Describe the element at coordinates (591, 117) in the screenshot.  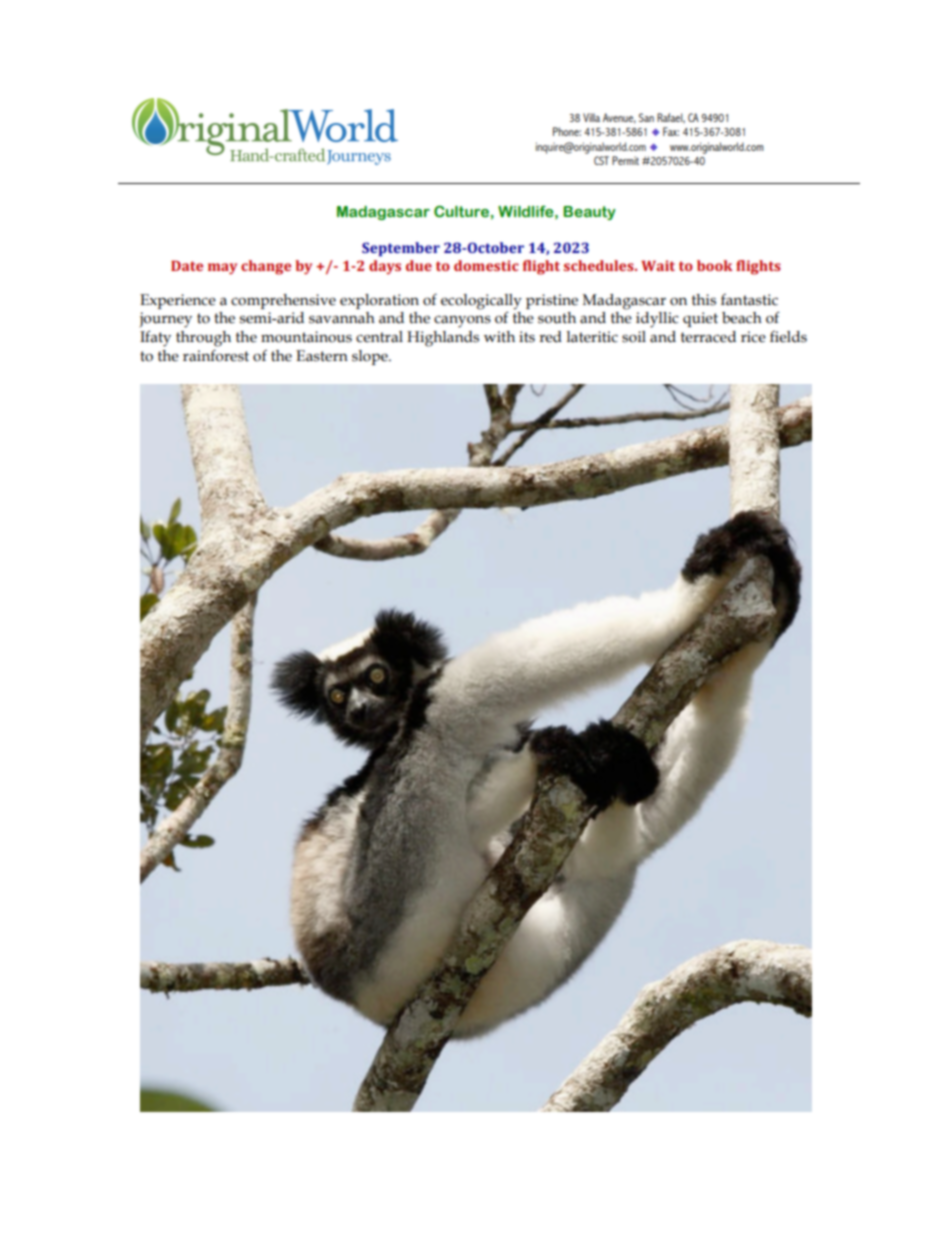
I see `Villa` at that location.
